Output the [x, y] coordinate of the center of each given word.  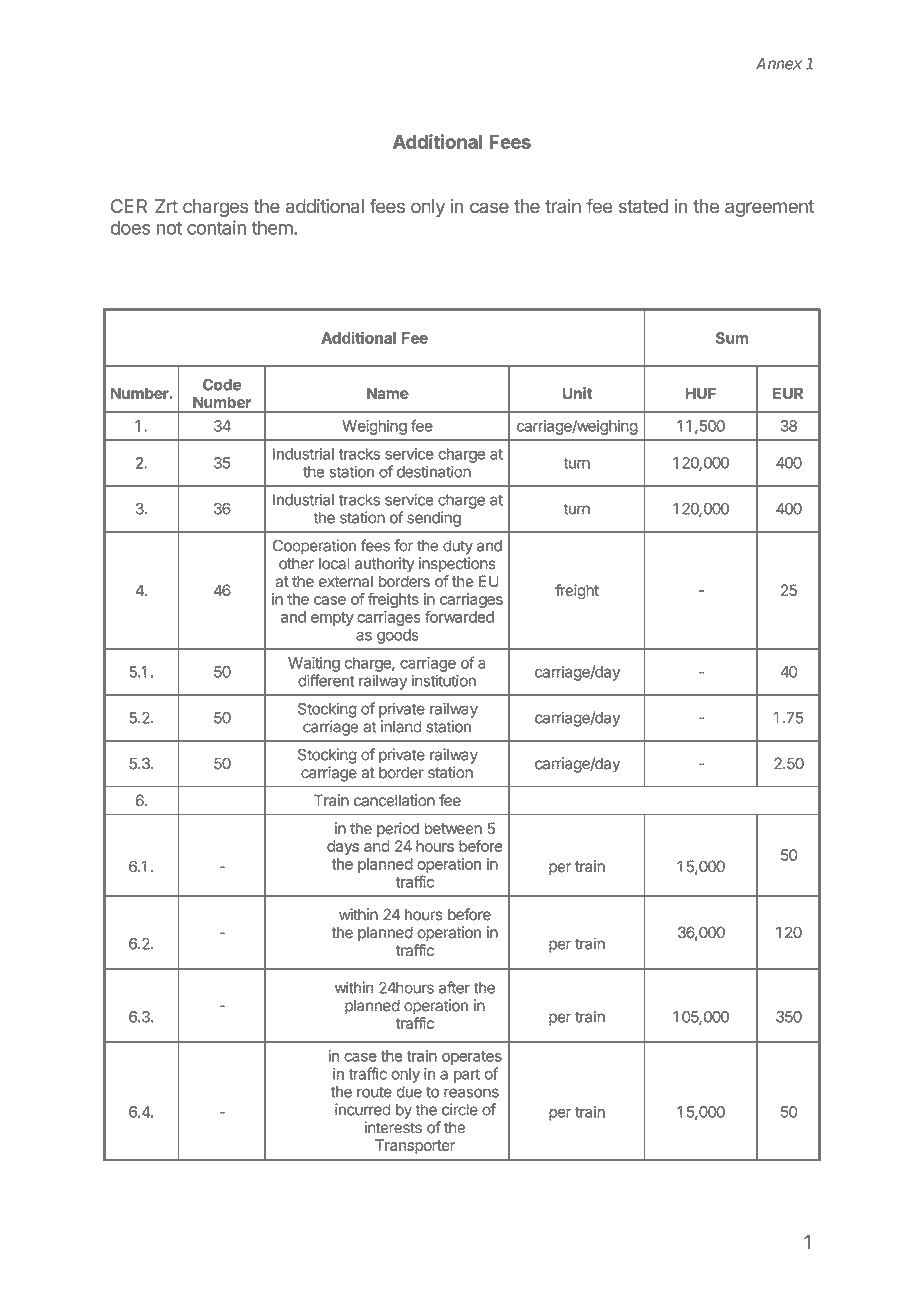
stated [643, 206]
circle [460, 1109]
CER [129, 206]
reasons [471, 1093]
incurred [363, 1109]
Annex [779, 64]
